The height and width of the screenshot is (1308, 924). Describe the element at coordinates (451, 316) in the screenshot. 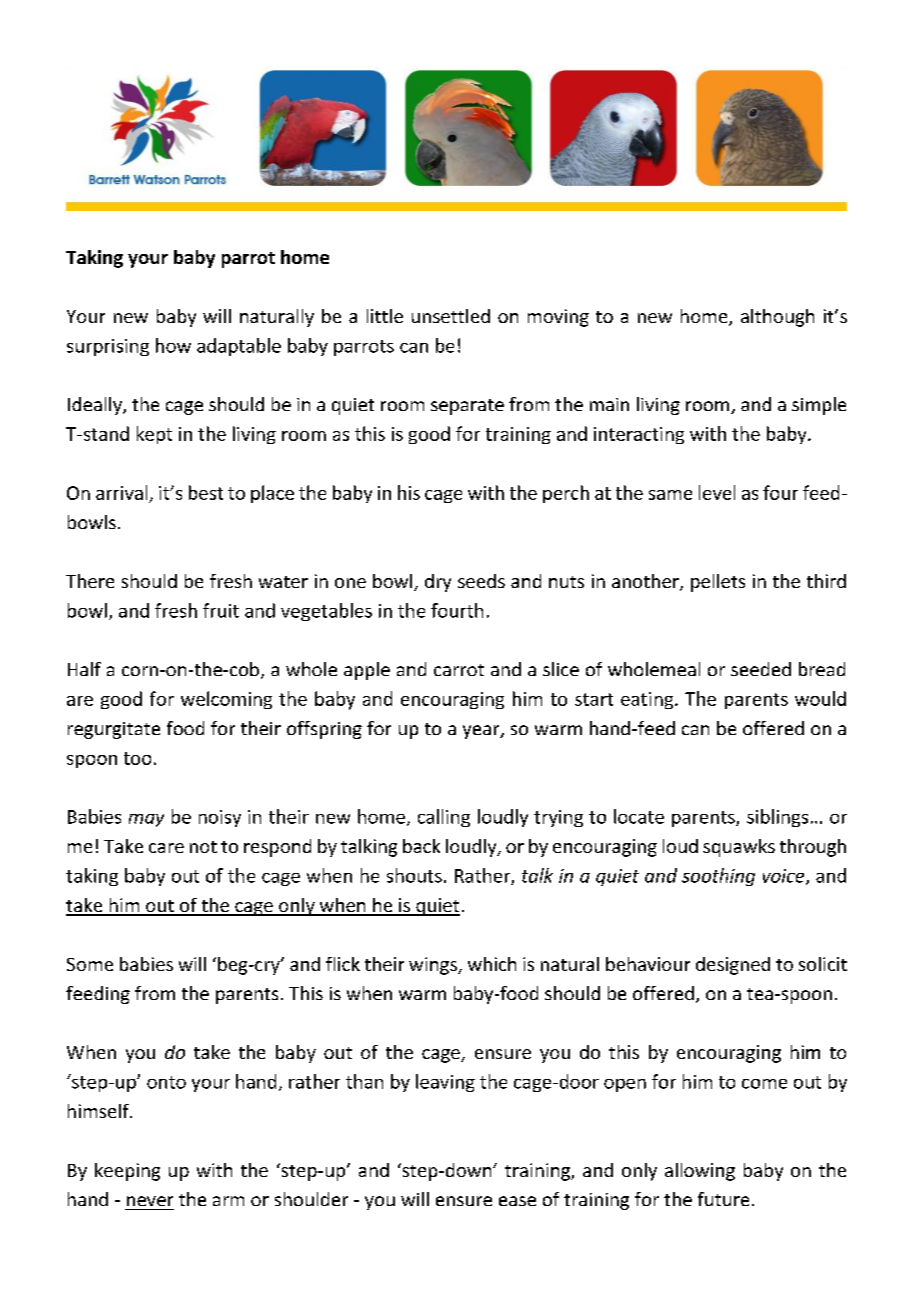

I see `unsettled` at that location.
